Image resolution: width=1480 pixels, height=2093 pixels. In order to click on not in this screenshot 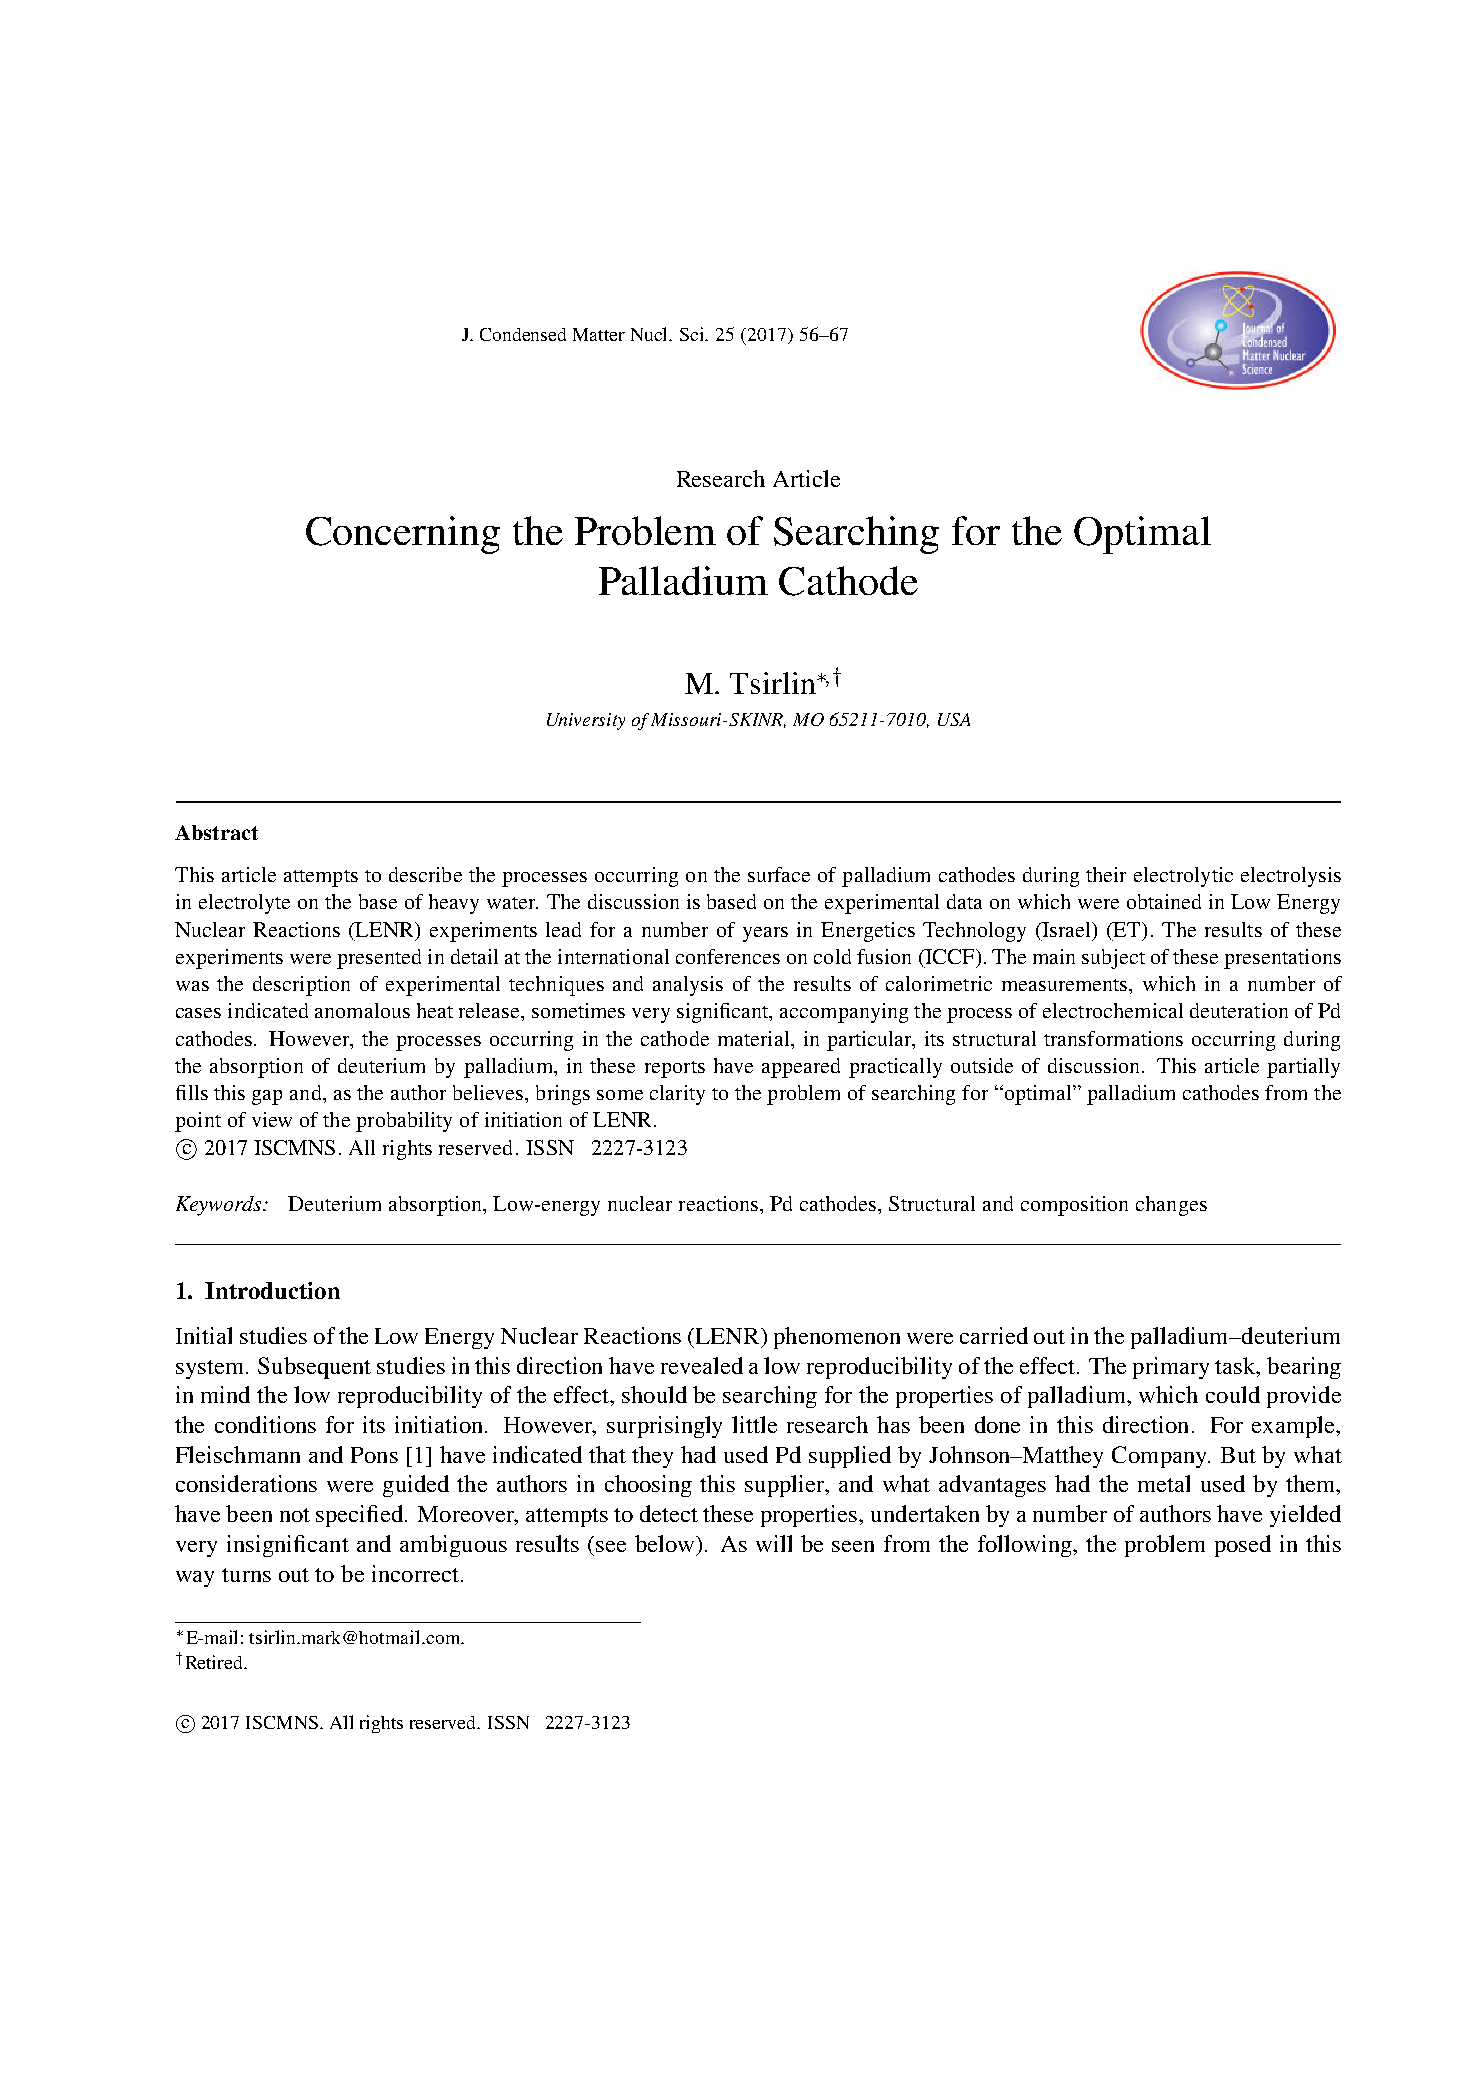, I will do `click(295, 1515)`.
